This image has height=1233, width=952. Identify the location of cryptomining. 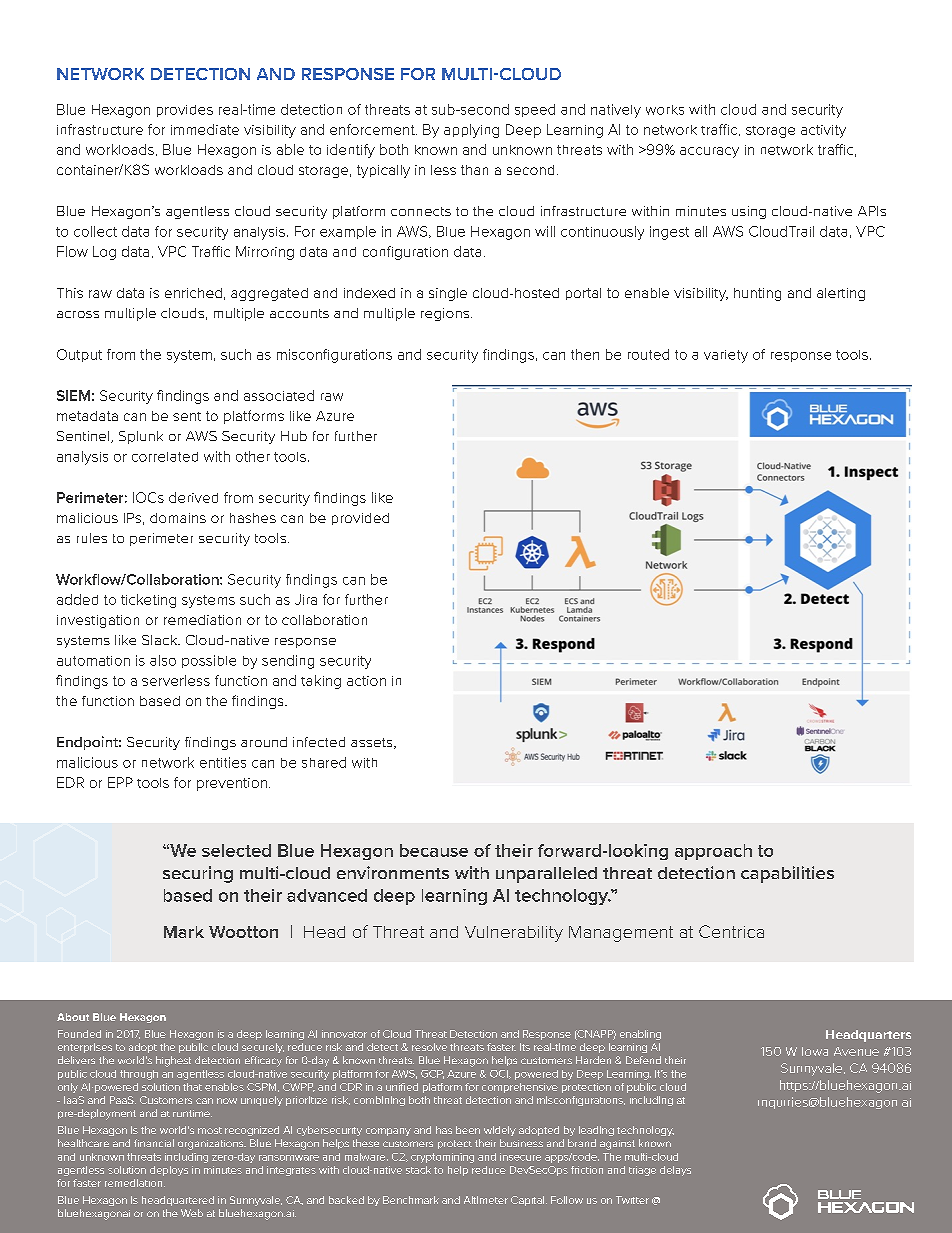
(442, 1158).
